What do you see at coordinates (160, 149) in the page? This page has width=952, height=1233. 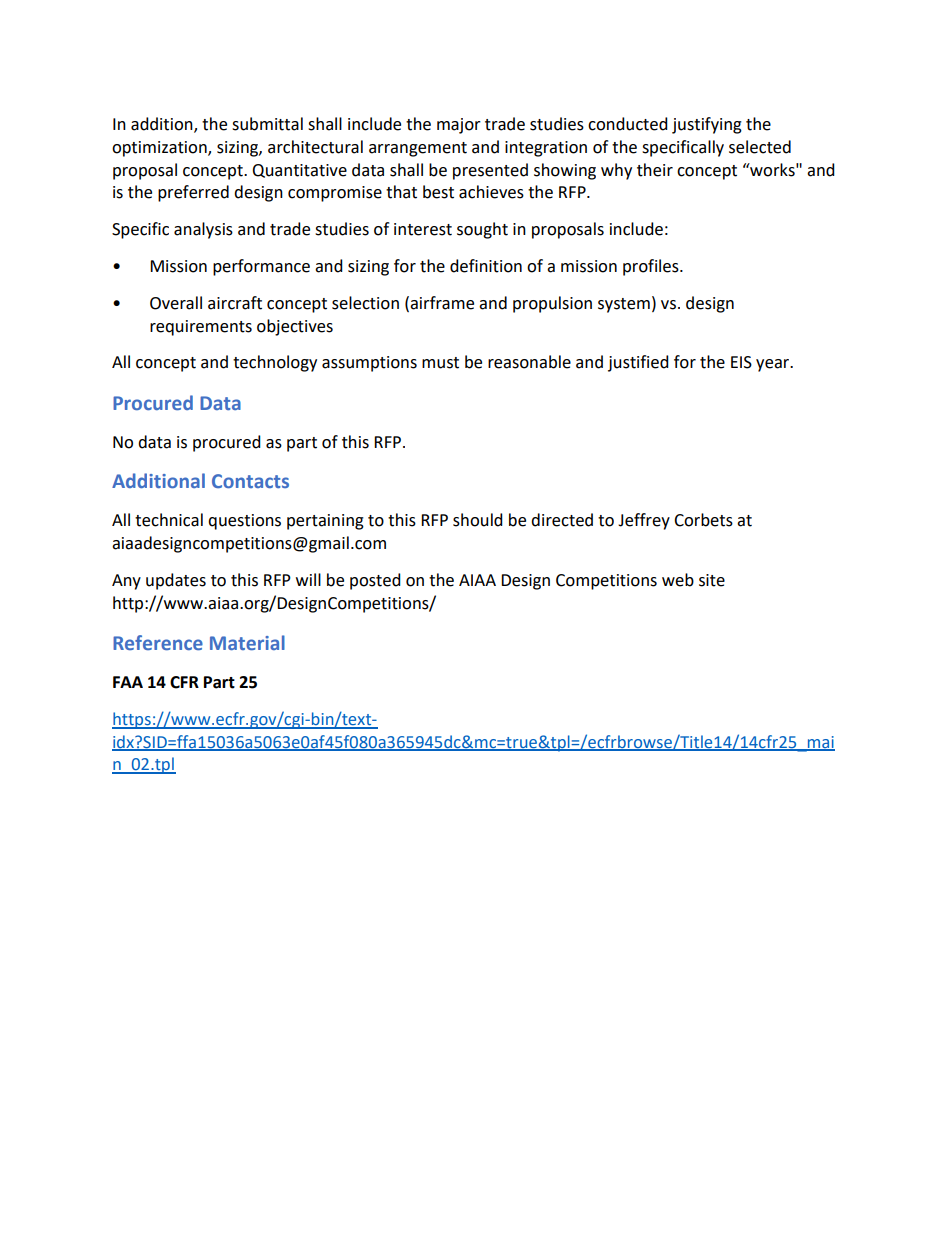 I see `optimization` at bounding box center [160, 149].
